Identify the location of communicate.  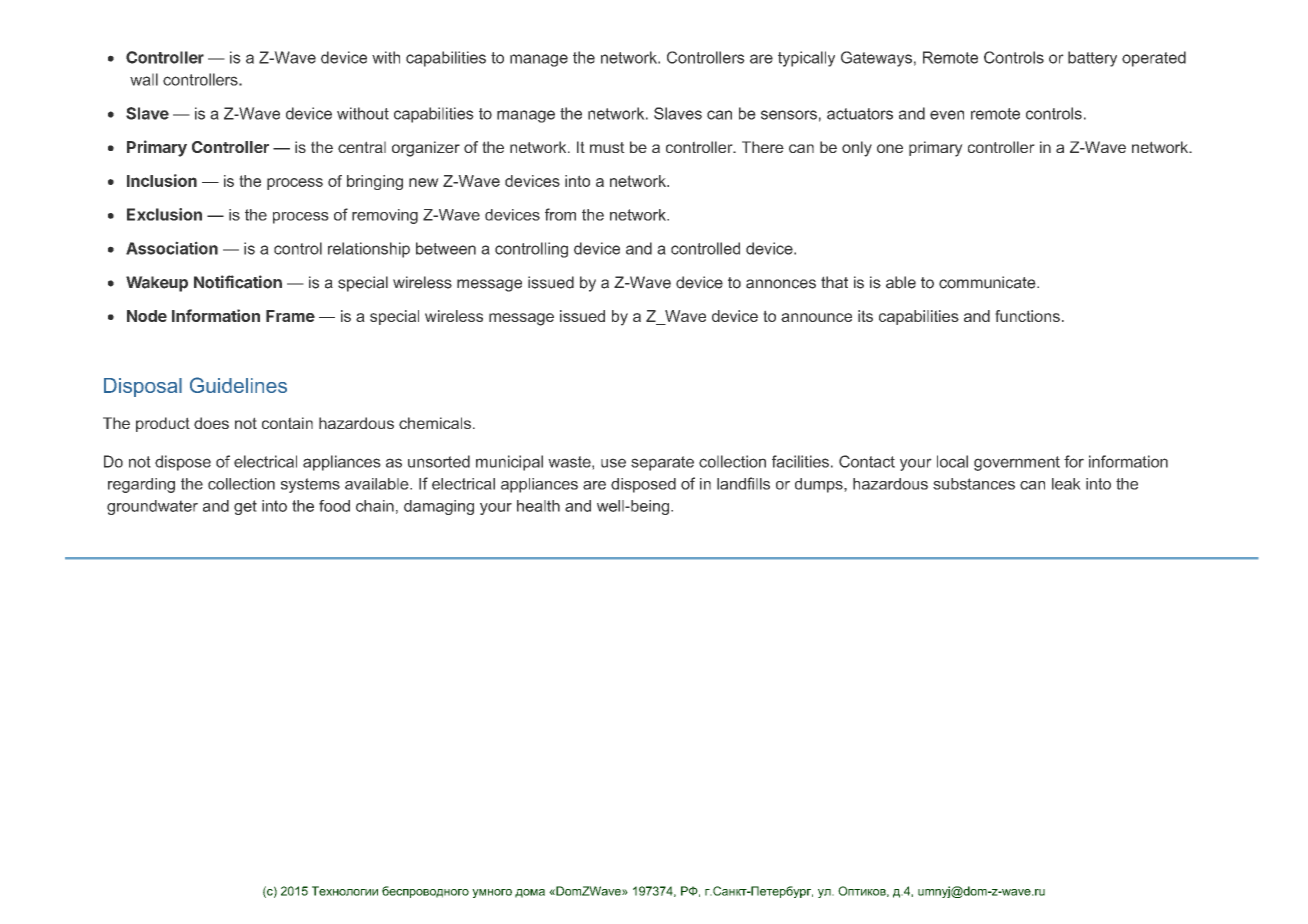
(988, 282).
